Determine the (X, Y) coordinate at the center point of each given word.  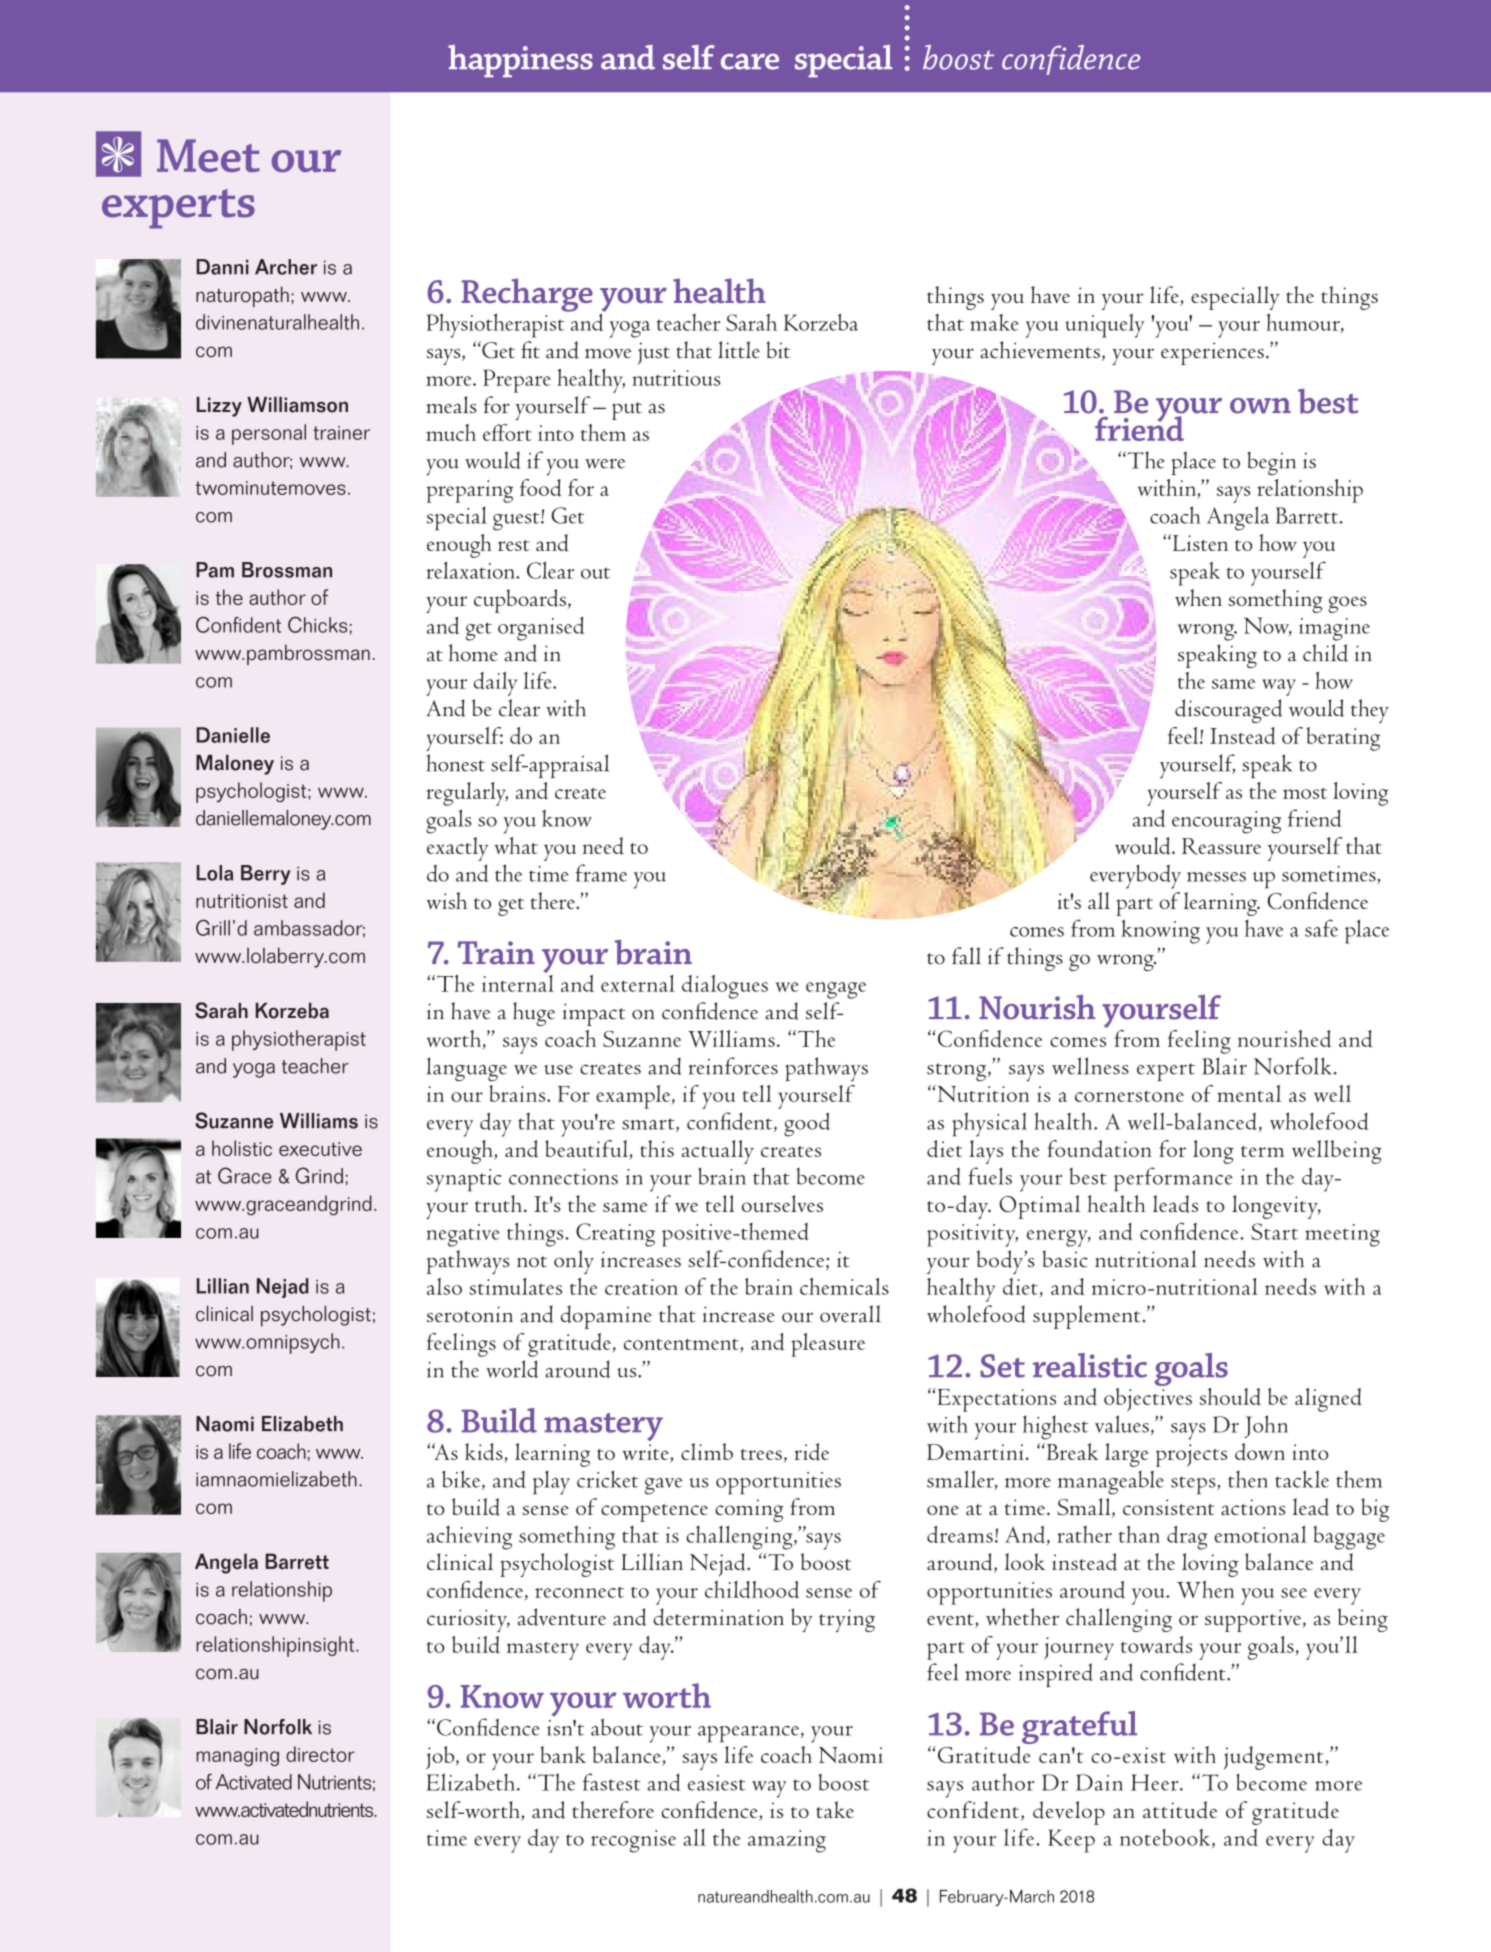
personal (269, 434)
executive (320, 1149)
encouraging (1226, 822)
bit (778, 350)
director (320, 1754)
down (1260, 1452)
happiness (520, 61)
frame (601, 873)
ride (812, 1452)
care (750, 62)
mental (1249, 1093)
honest (456, 763)
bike (462, 1480)
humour (1304, 323)
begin (1271, 463)
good (807, 1124)
